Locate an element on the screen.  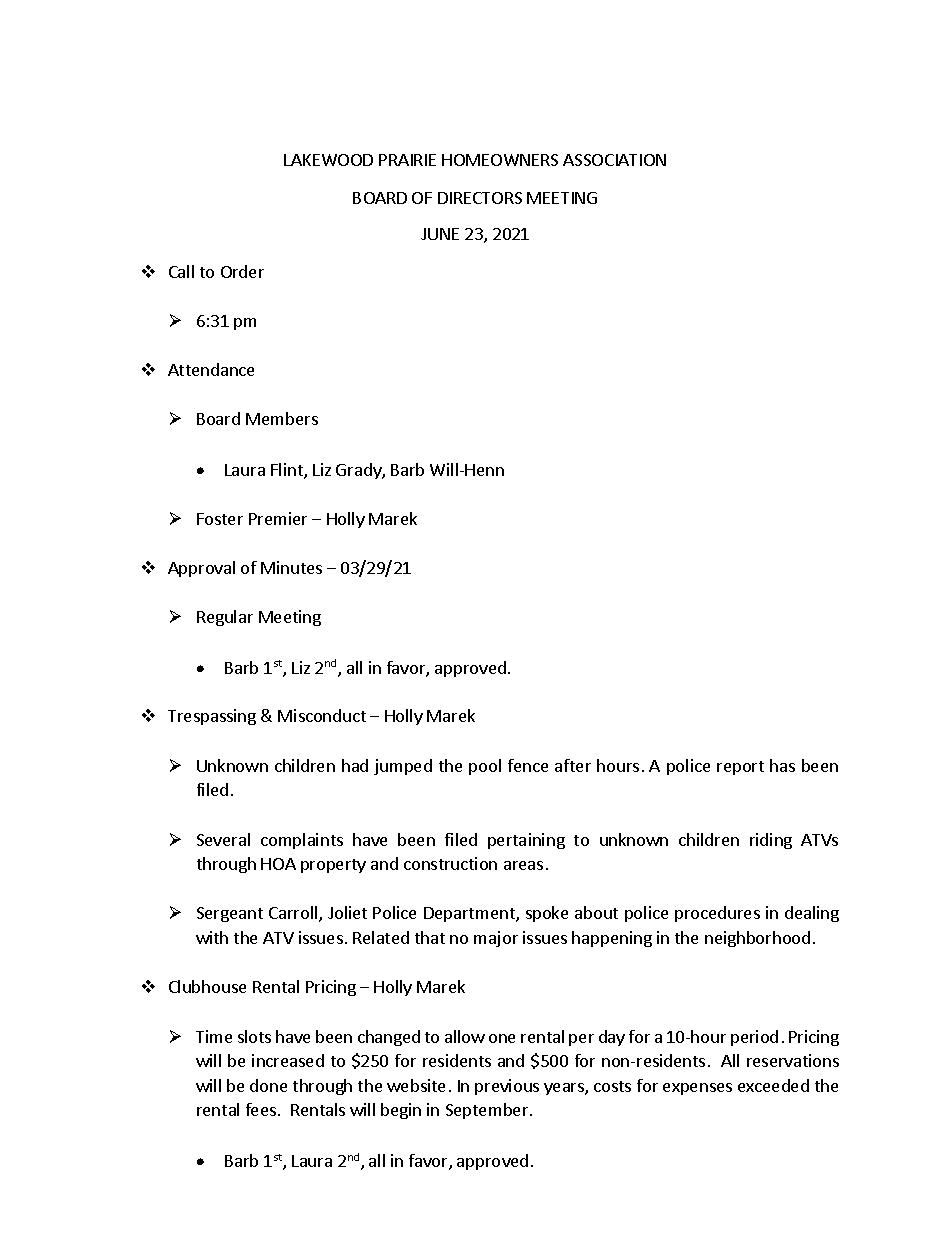
Attendance is located at coordinates (211, 369).
